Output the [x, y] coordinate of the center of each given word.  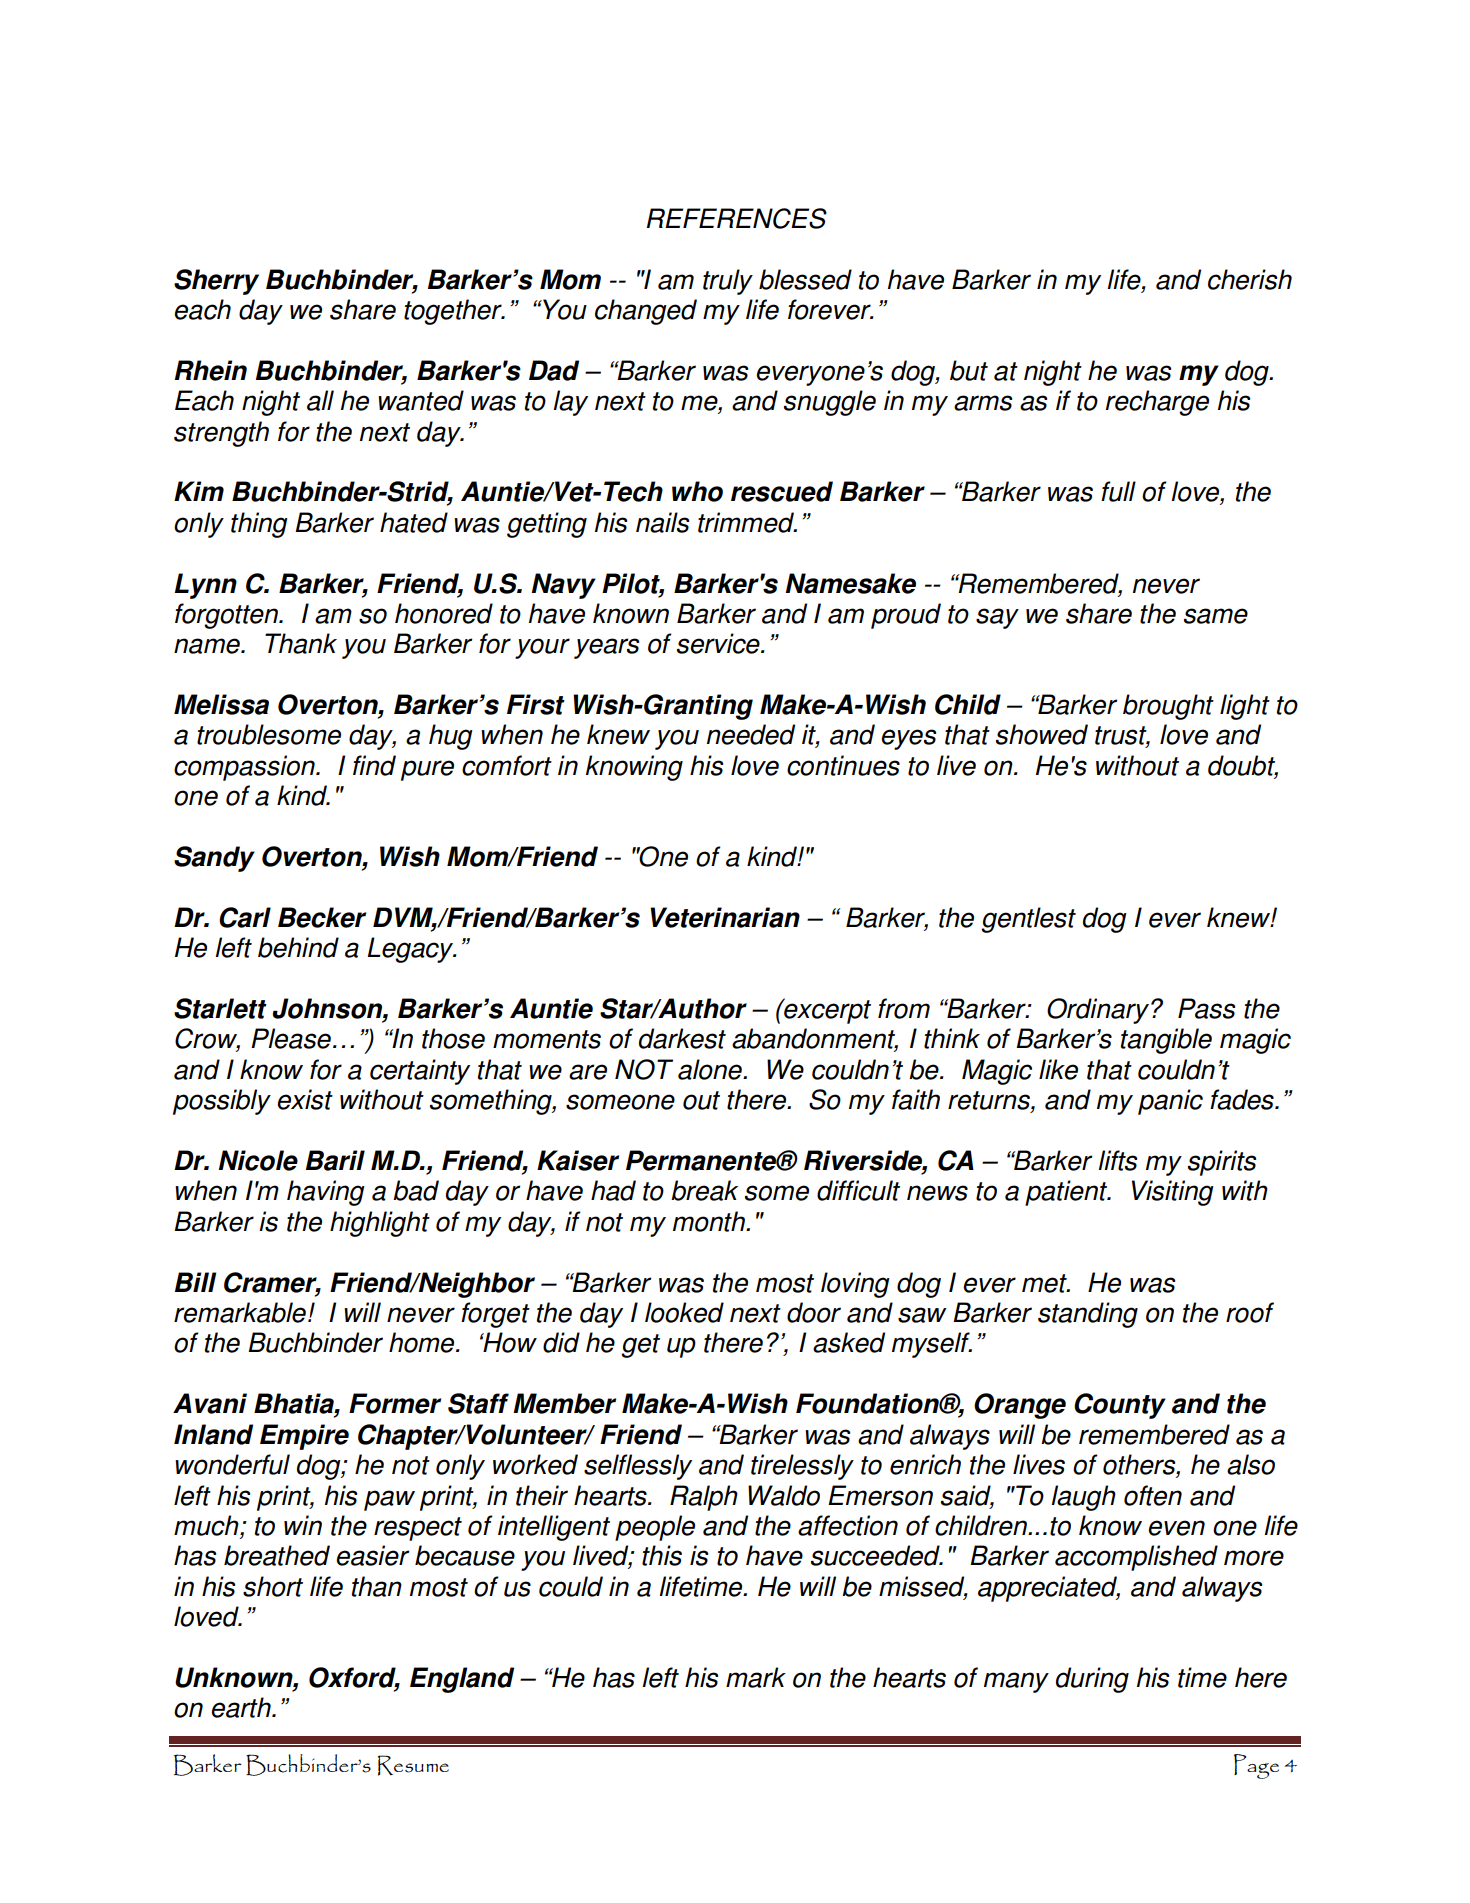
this [662, 1555]
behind [298, 947]
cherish [1250, 279]
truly [728, 282]
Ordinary [1098, 1011]
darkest [682, 1038]
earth [242, 1707]
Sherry [216, 282]
